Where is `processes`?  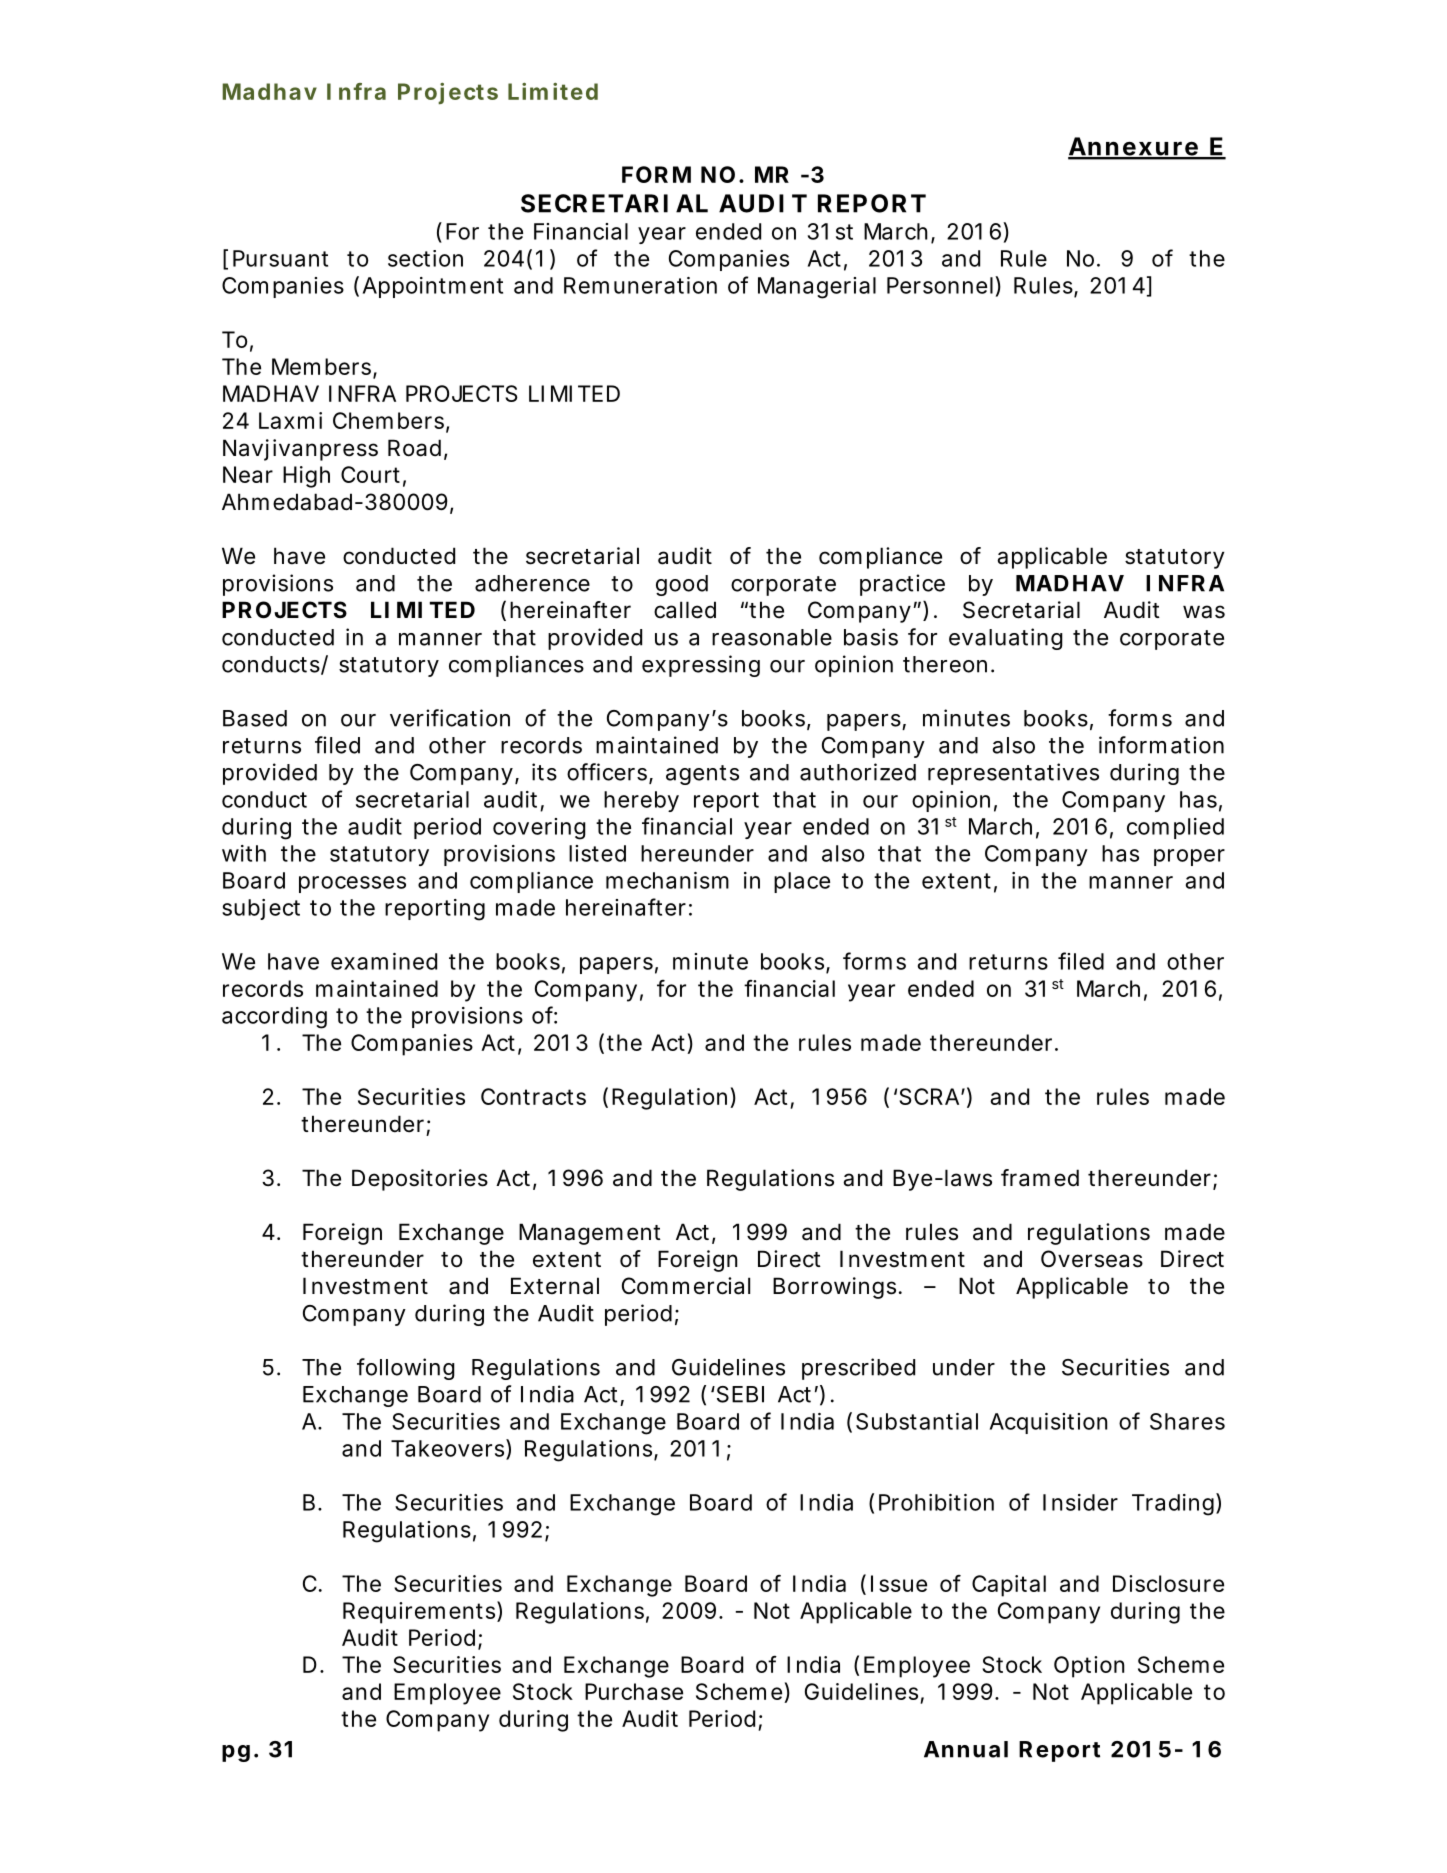 processes is located at coordinates (352, 884).
